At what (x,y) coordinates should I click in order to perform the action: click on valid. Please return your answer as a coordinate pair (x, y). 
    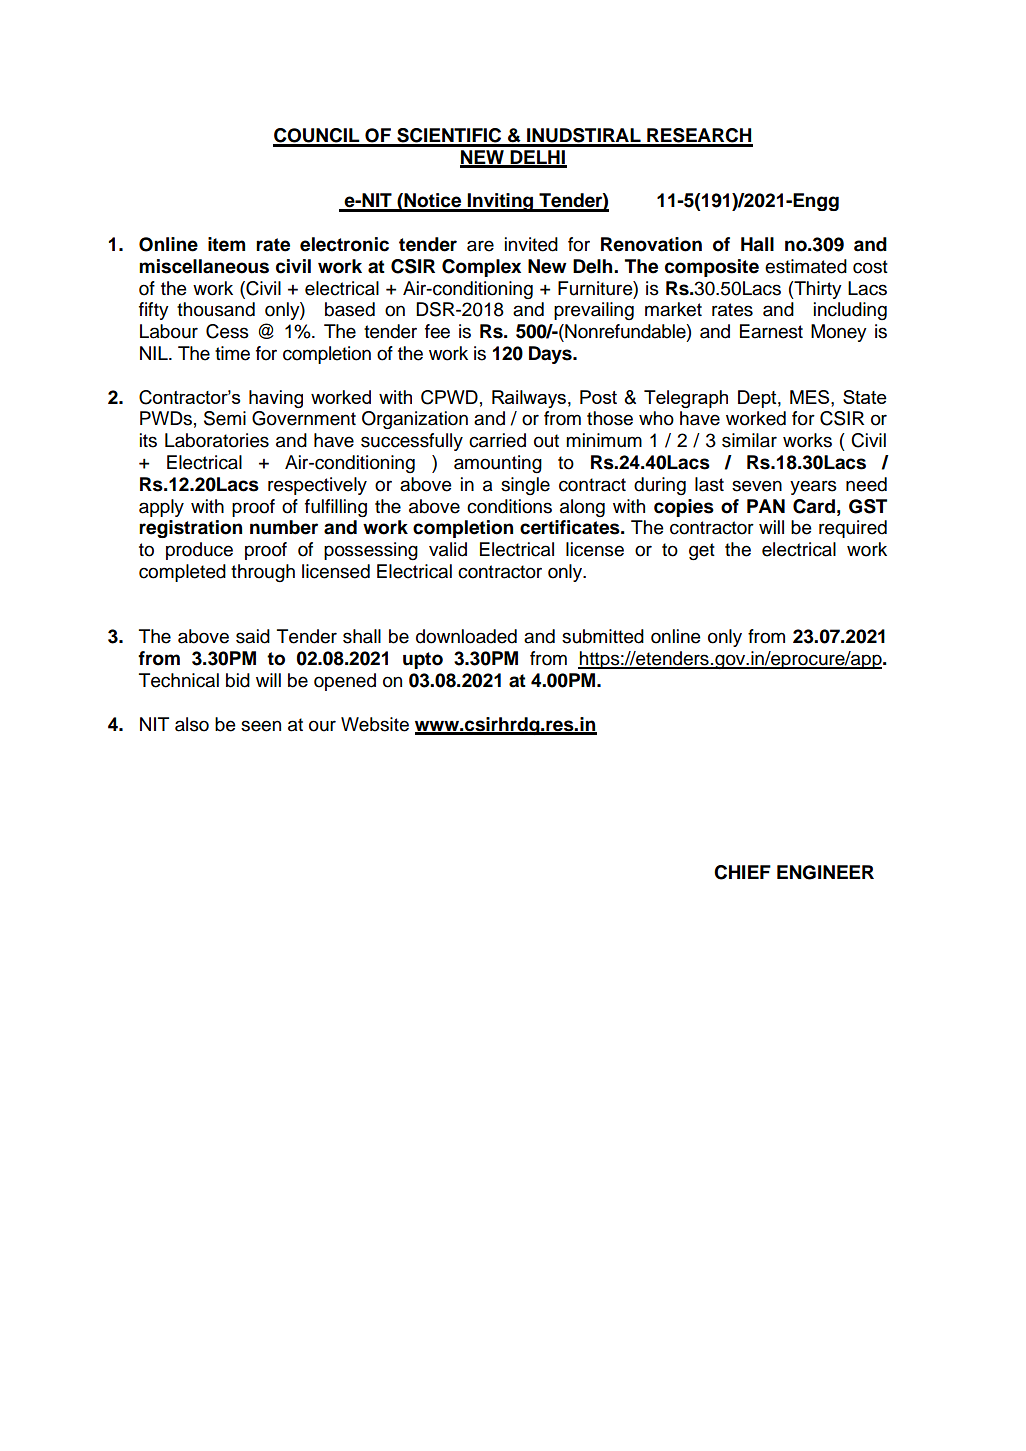
    Looking at the image, I should click on (448, 549).
